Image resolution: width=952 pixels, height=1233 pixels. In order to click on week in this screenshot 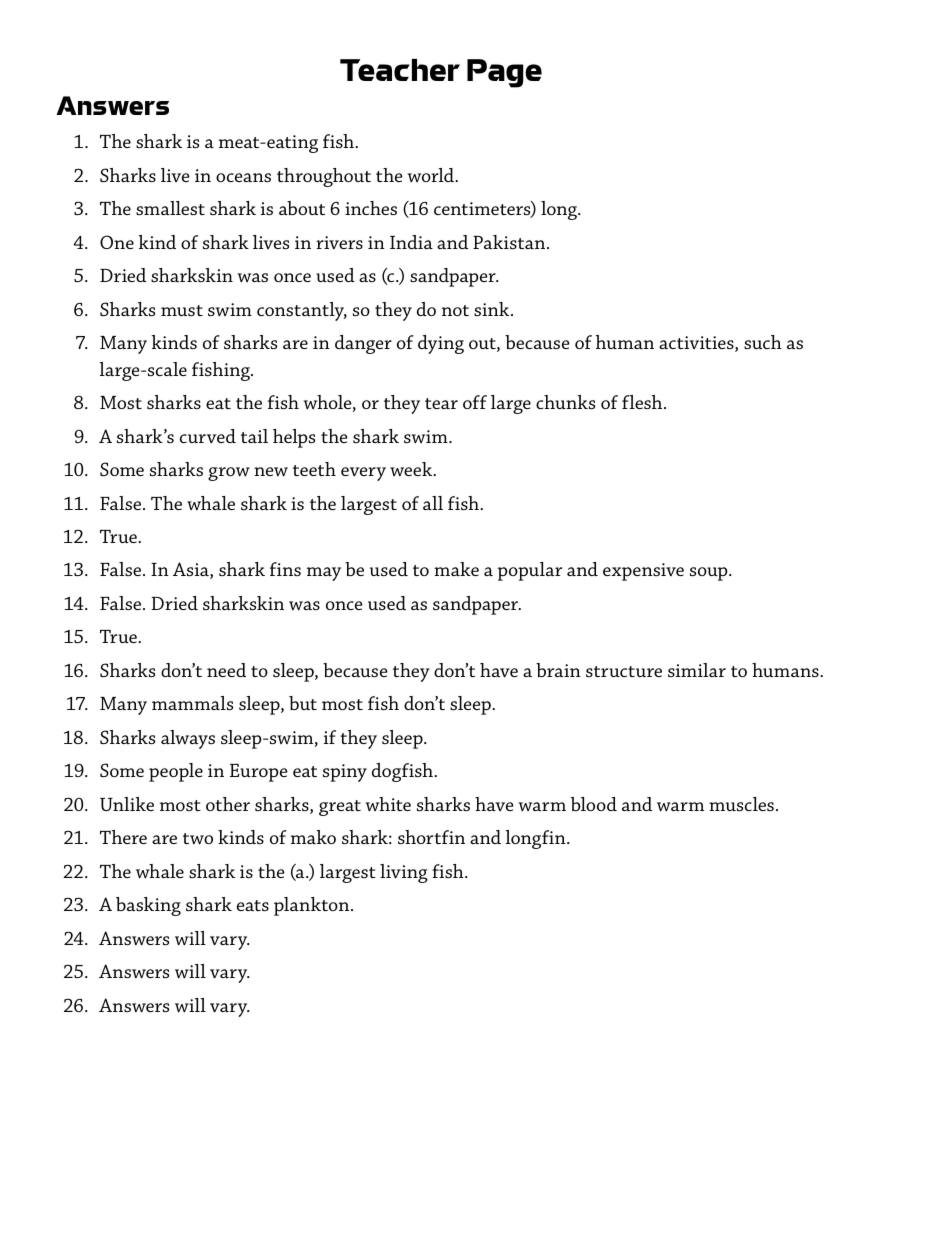, I will do `click(412, 469)`.
